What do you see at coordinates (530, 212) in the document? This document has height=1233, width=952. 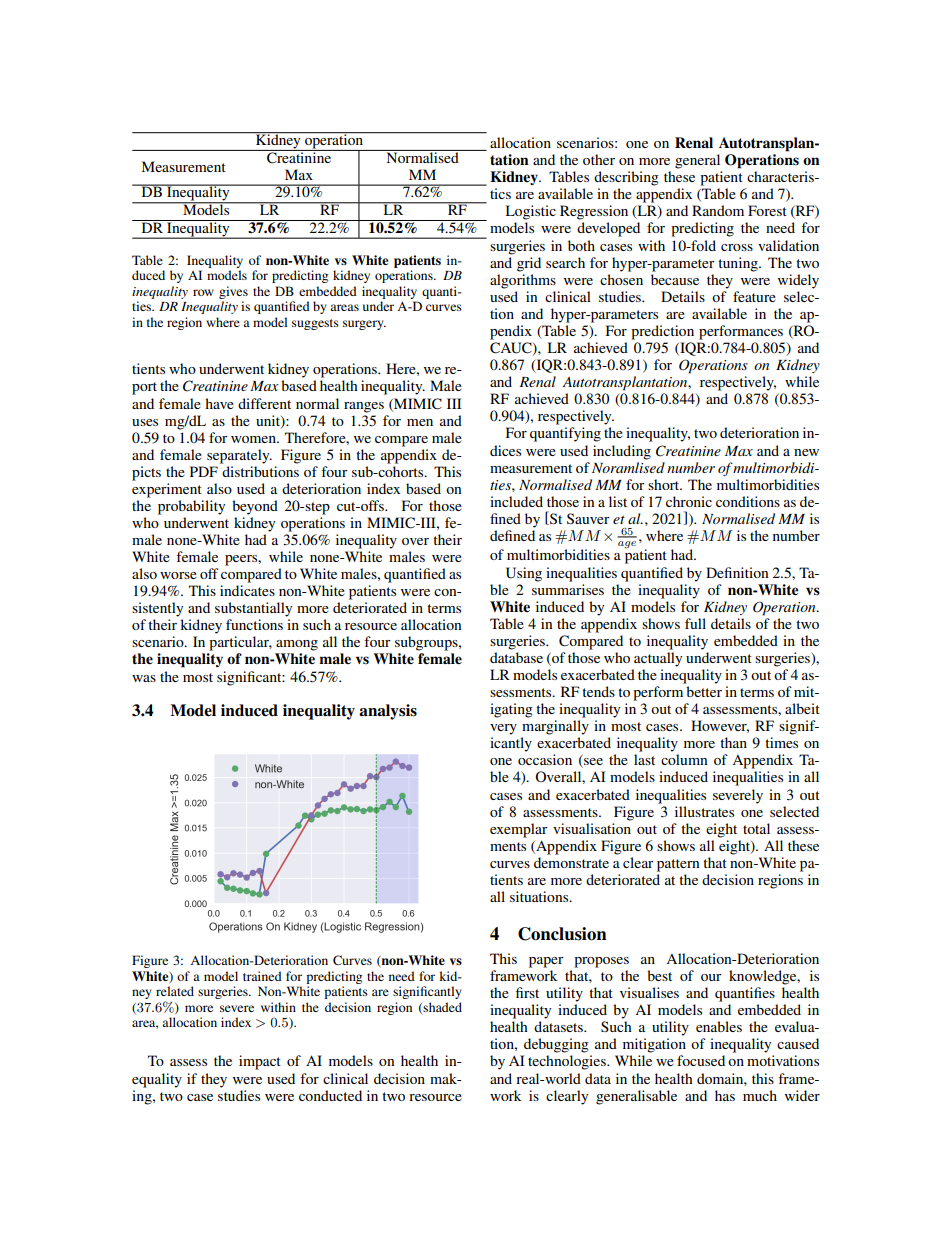 I see `Logistic` at bounding box center [530, 212].
